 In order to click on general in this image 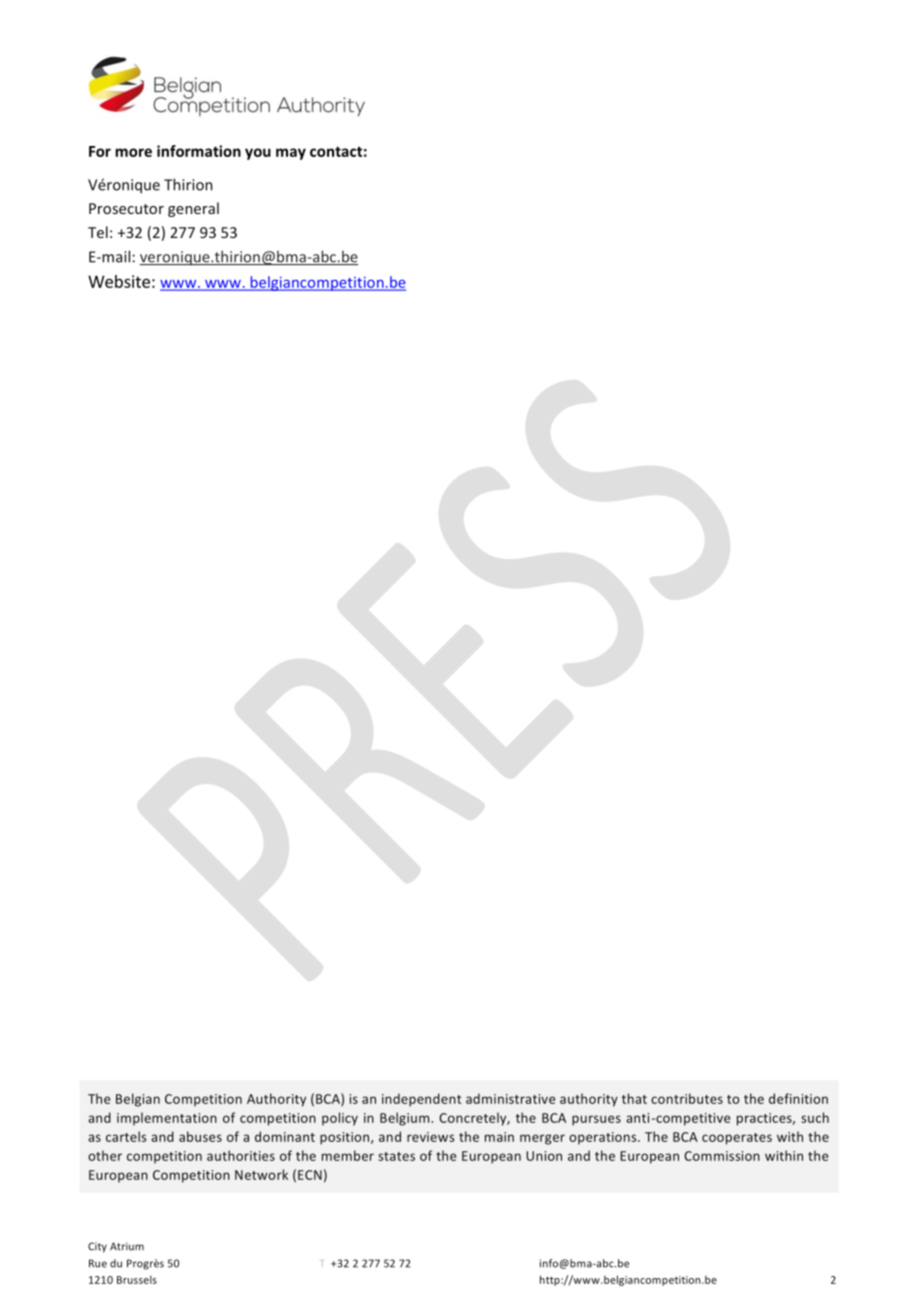, I will do `click(193, 209)`.
